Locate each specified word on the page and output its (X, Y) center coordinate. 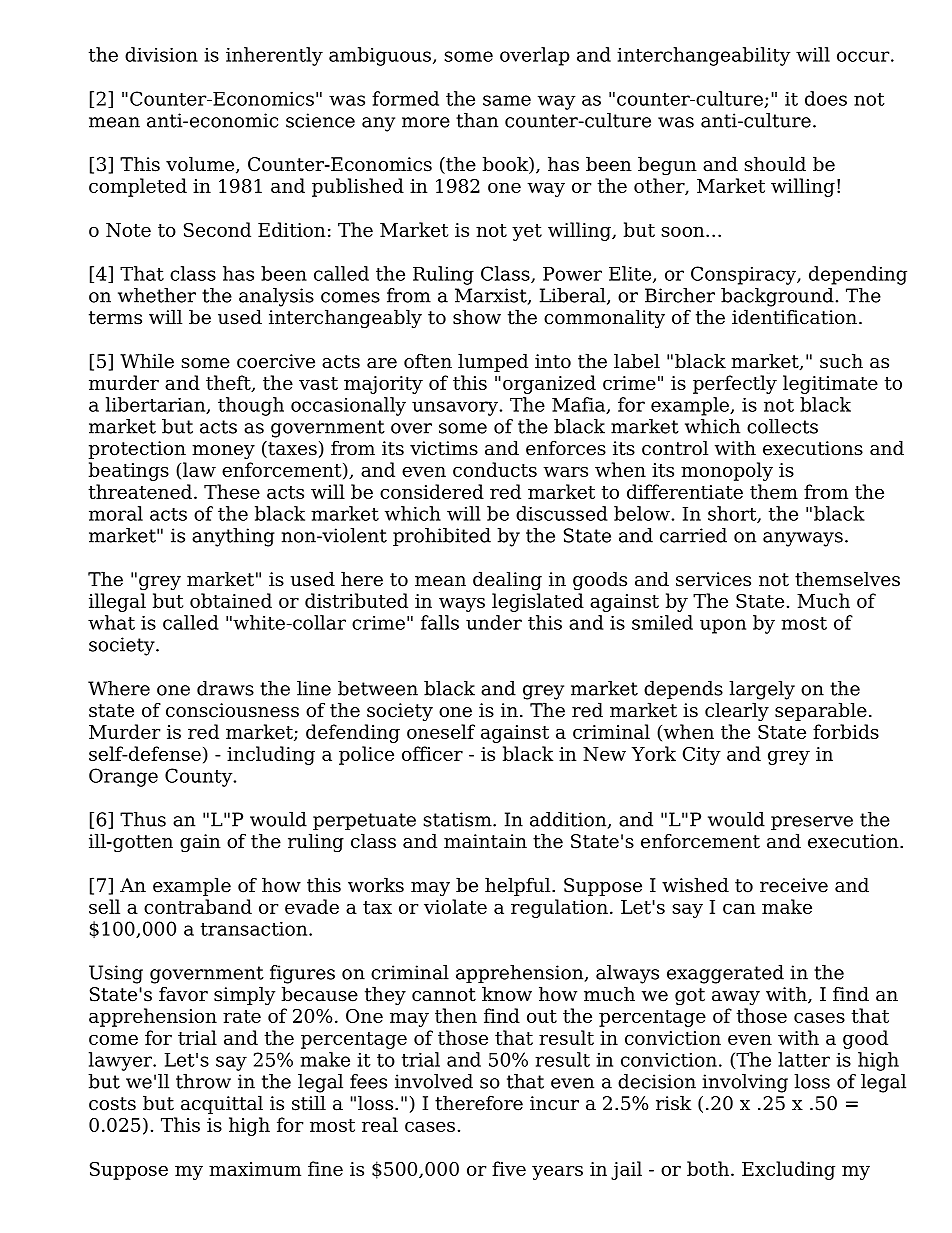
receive (794, 885)
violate (455, 906)
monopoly (727, 471)
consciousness (232, 710)
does (826, 98)
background (777, 297)
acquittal (222, 1104)
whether (157, 295)
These (232, 491)
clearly (737, 711)
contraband (198, 906)
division (161, 54)
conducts (495, 469)
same (507, 100)
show (477, 317)
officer (432, 753)
